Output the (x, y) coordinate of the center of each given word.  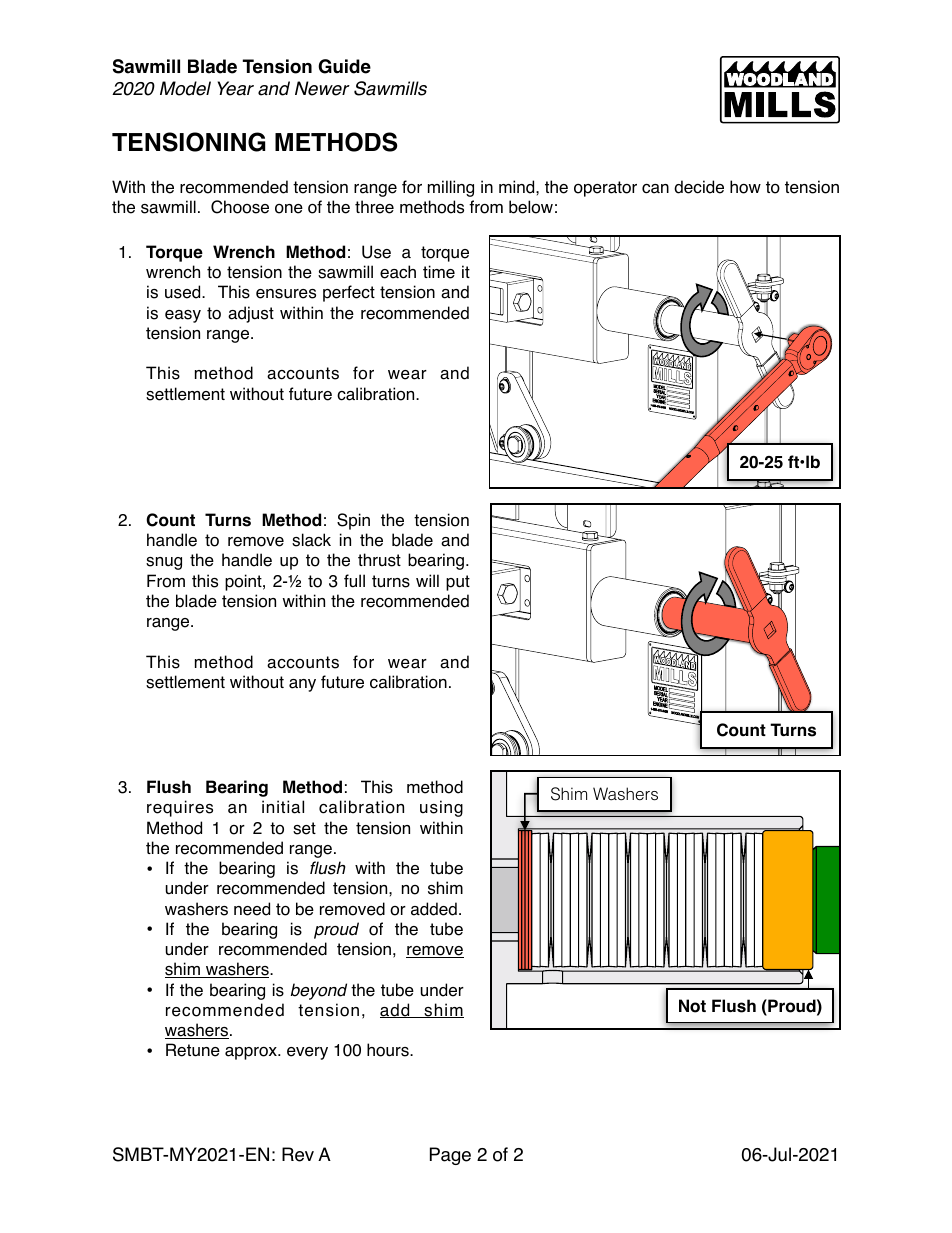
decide (699, 187)
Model (185, 88)
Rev (298, 1154)
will (427, 580)
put (458, 583)
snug (164, 563)
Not (692, 1006)
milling (451, 188)
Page (450, 1156)
